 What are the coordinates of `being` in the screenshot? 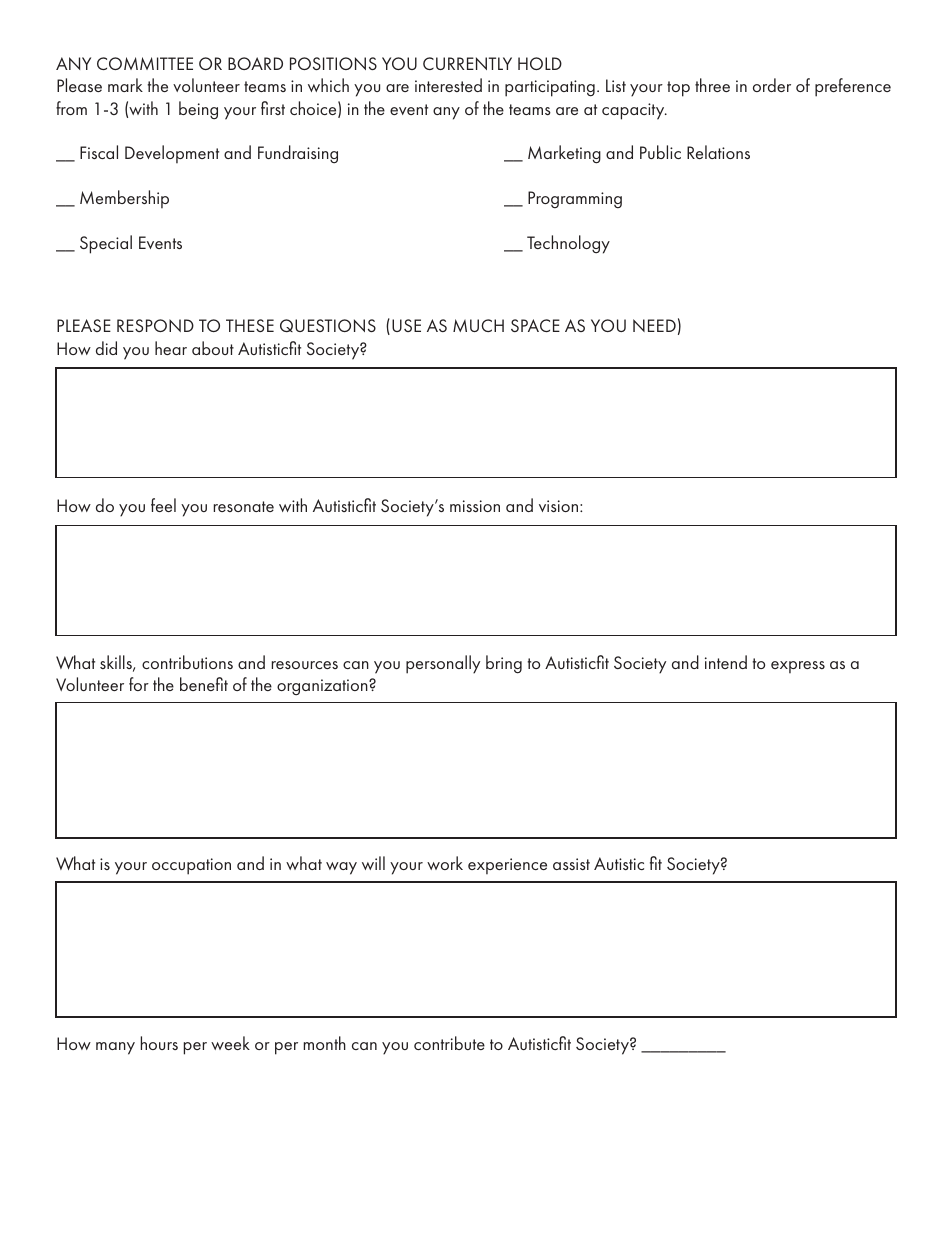 It's located at (198, 110).
